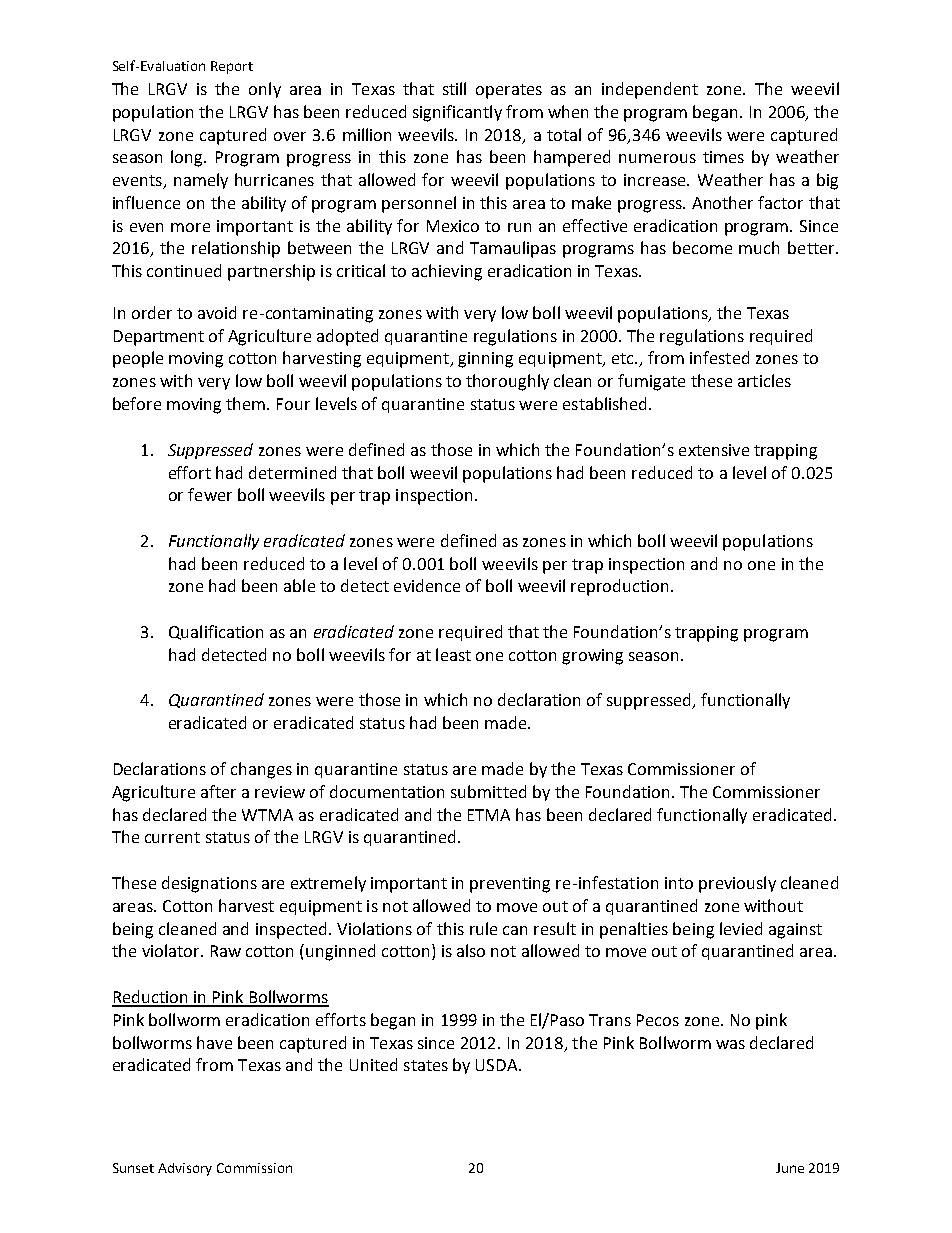 This document has height=1233, width=952. I want to click on achieving, so click(447, 272).
